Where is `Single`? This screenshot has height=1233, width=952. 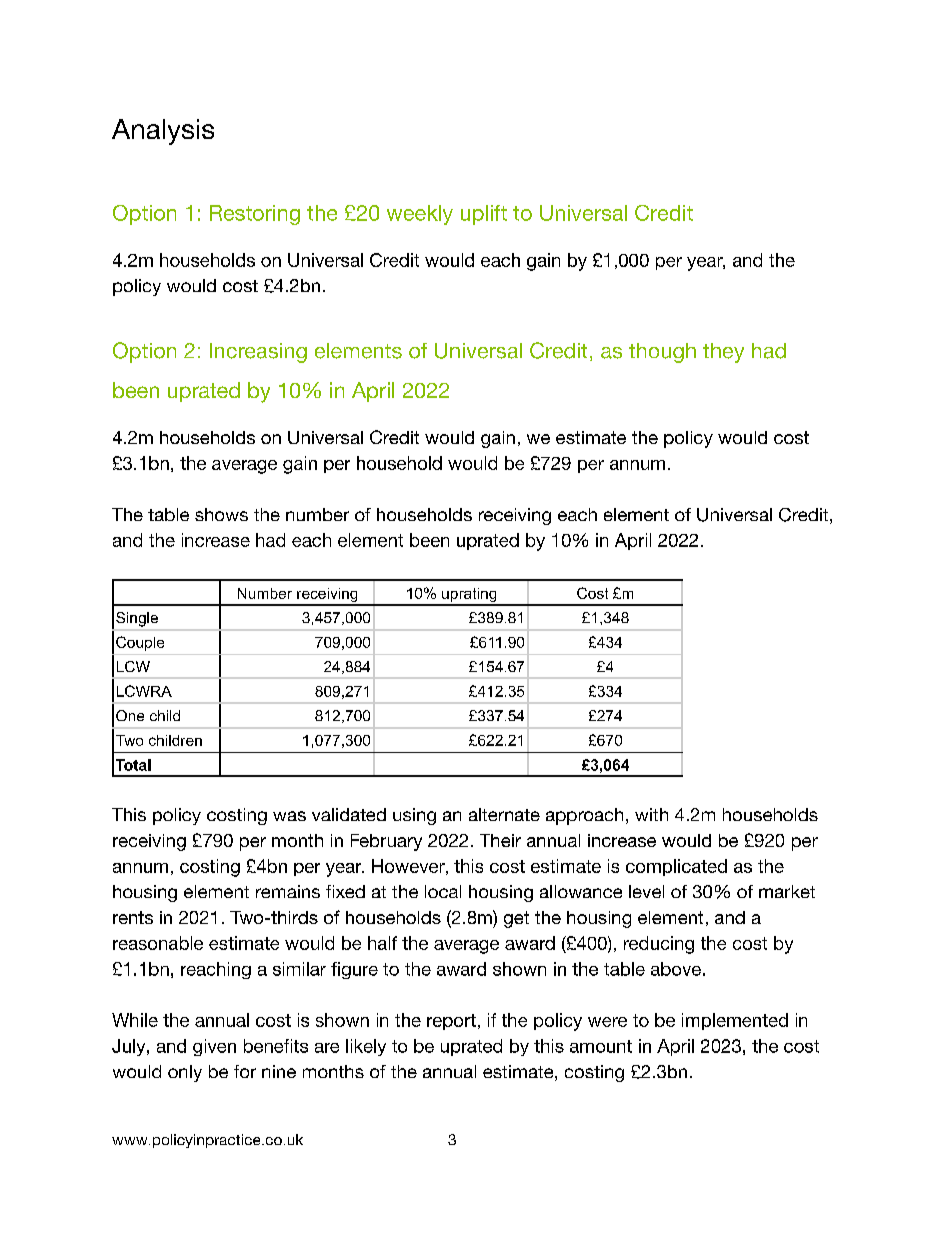
Single is located at coordinates (137, 619).
